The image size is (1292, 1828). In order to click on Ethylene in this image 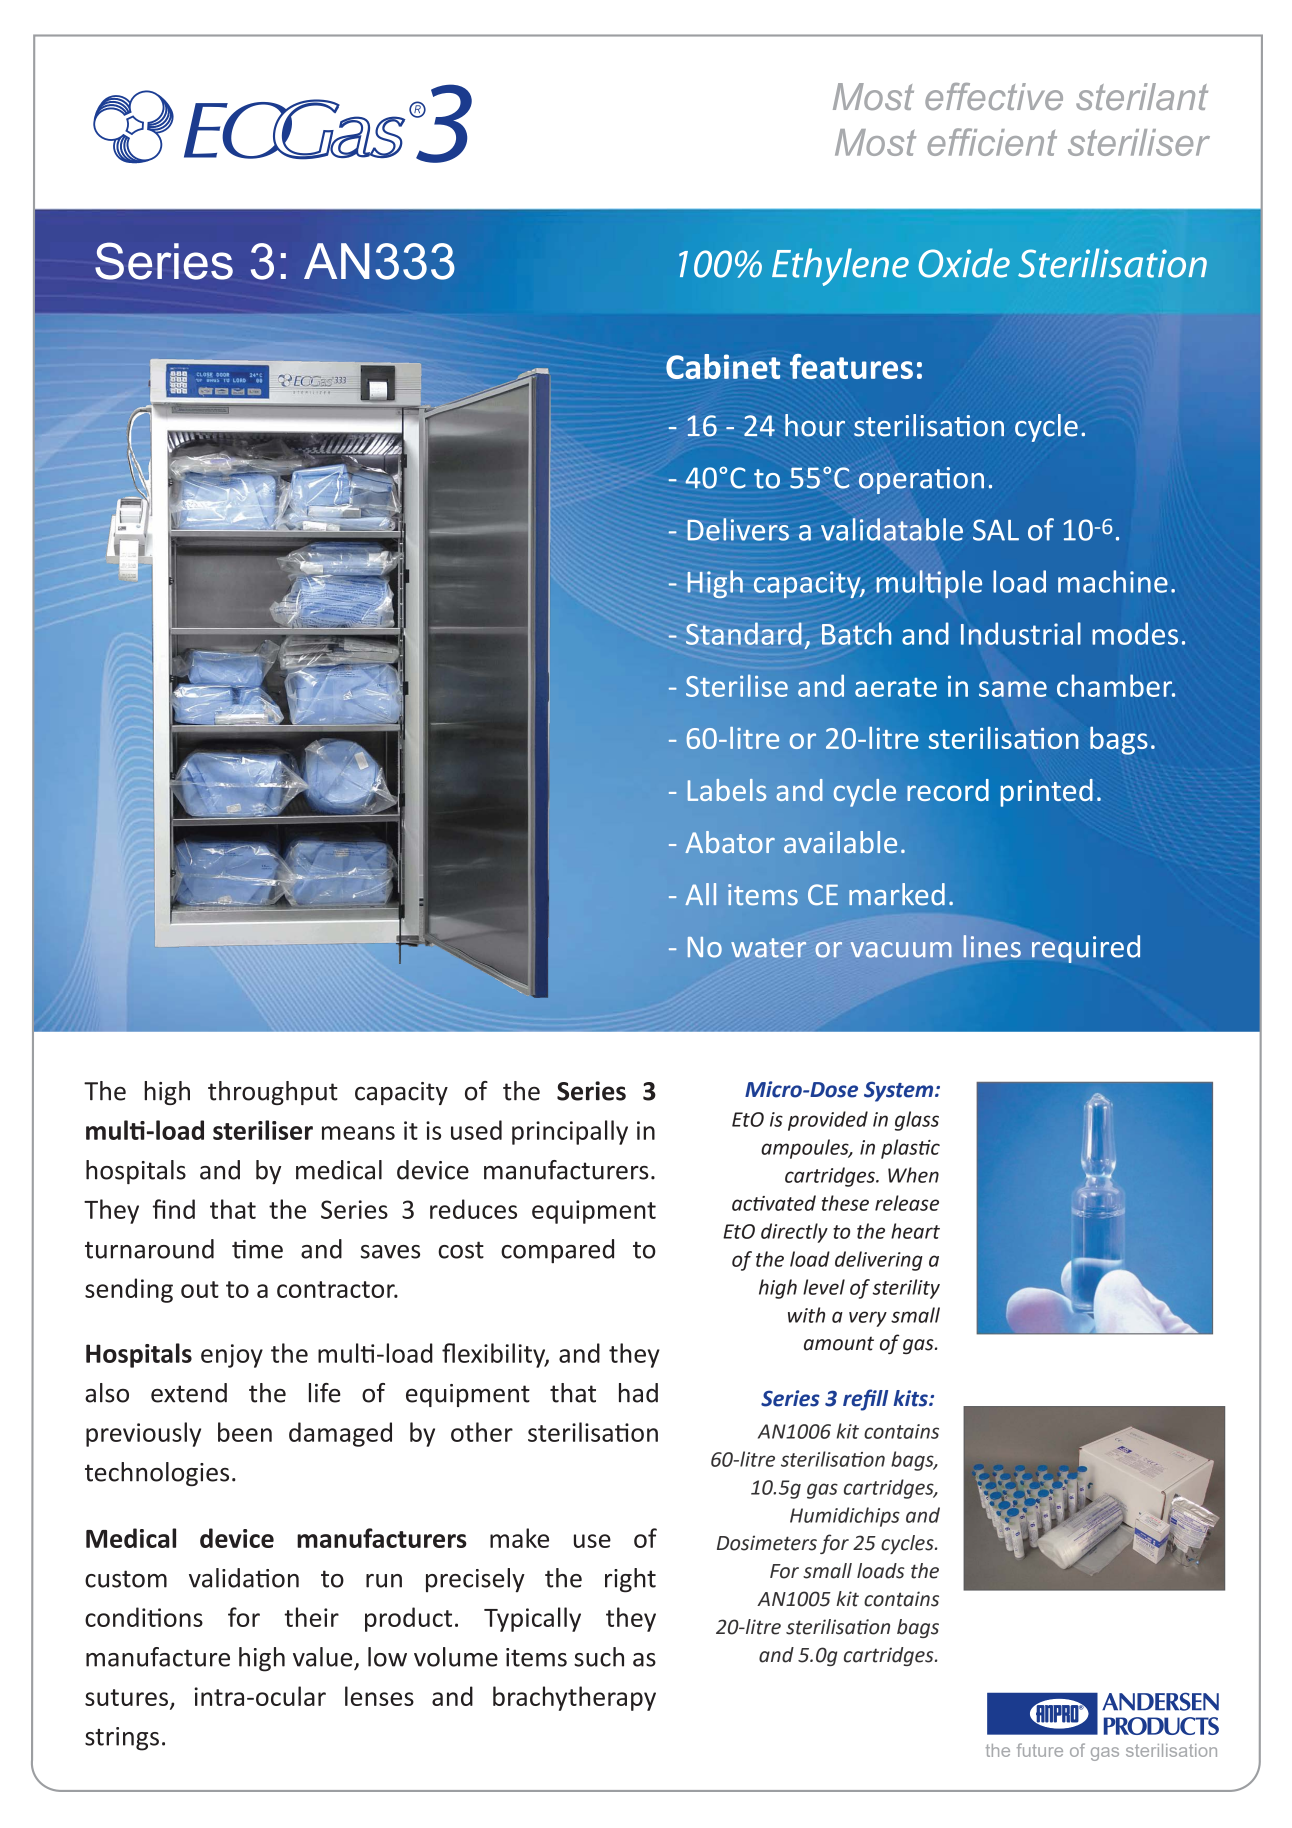, I will do `click(840, 267)`.
